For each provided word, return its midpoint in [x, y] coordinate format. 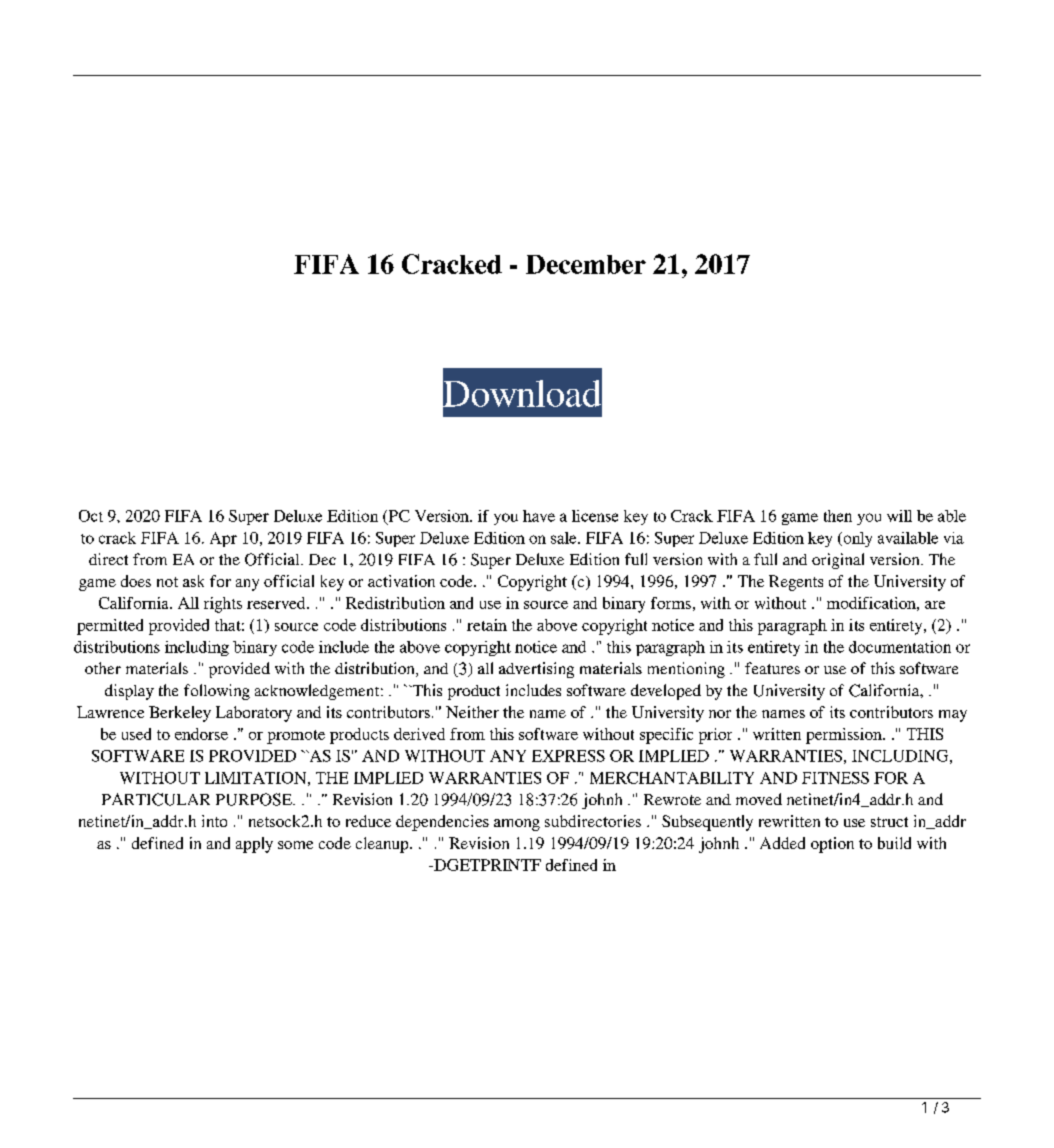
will [899, 516]
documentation [900, 647]
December [586, 264]
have [539, 516]
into [214, 821]
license [595, 516]
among [517, 825]
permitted [110, 627]
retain [487, 625]
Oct [91, 516]
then [838, 516]
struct [889, 822]
